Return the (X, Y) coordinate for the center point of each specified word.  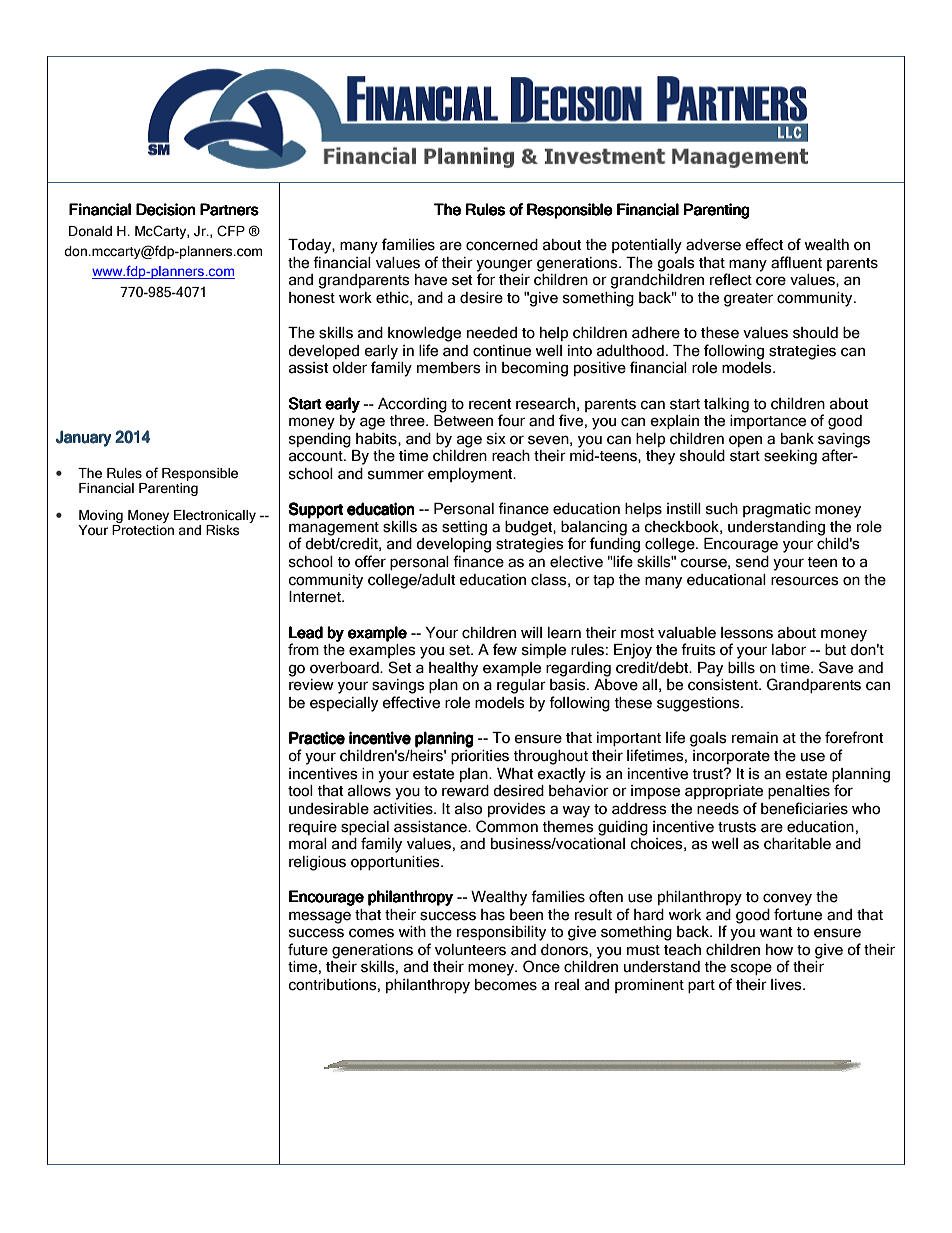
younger (504, 265)
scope (751, 969)
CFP (231, 231)
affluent (796, 262)
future (308, 949)
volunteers (470, 950)
